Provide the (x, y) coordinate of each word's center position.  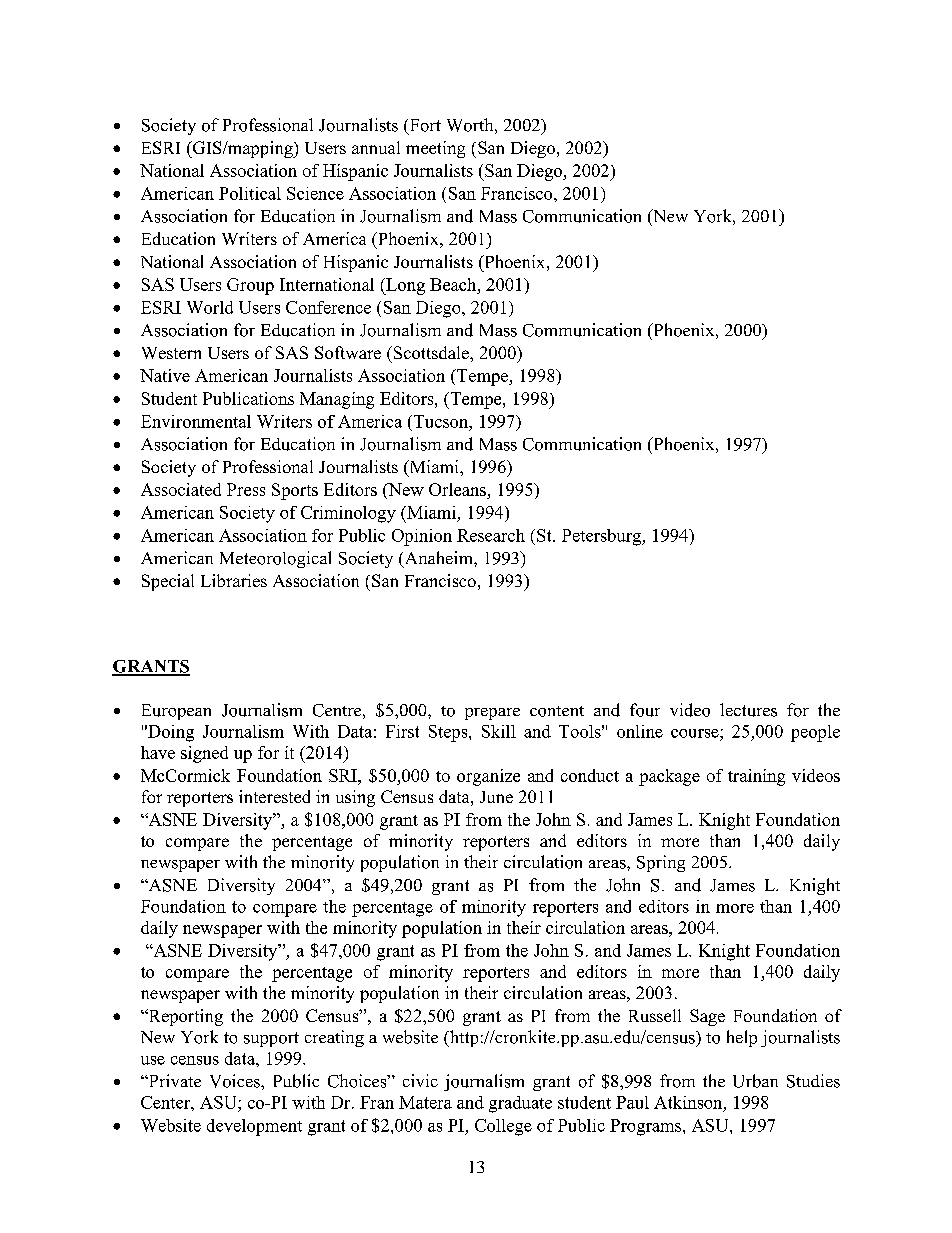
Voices (236, 1081)
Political (250, 193)
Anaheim (438, 559)
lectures (748, 710)
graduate (520, 1104)
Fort (424, 126)
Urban (755, 1081)
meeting (435, 149)
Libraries (234, 580)
